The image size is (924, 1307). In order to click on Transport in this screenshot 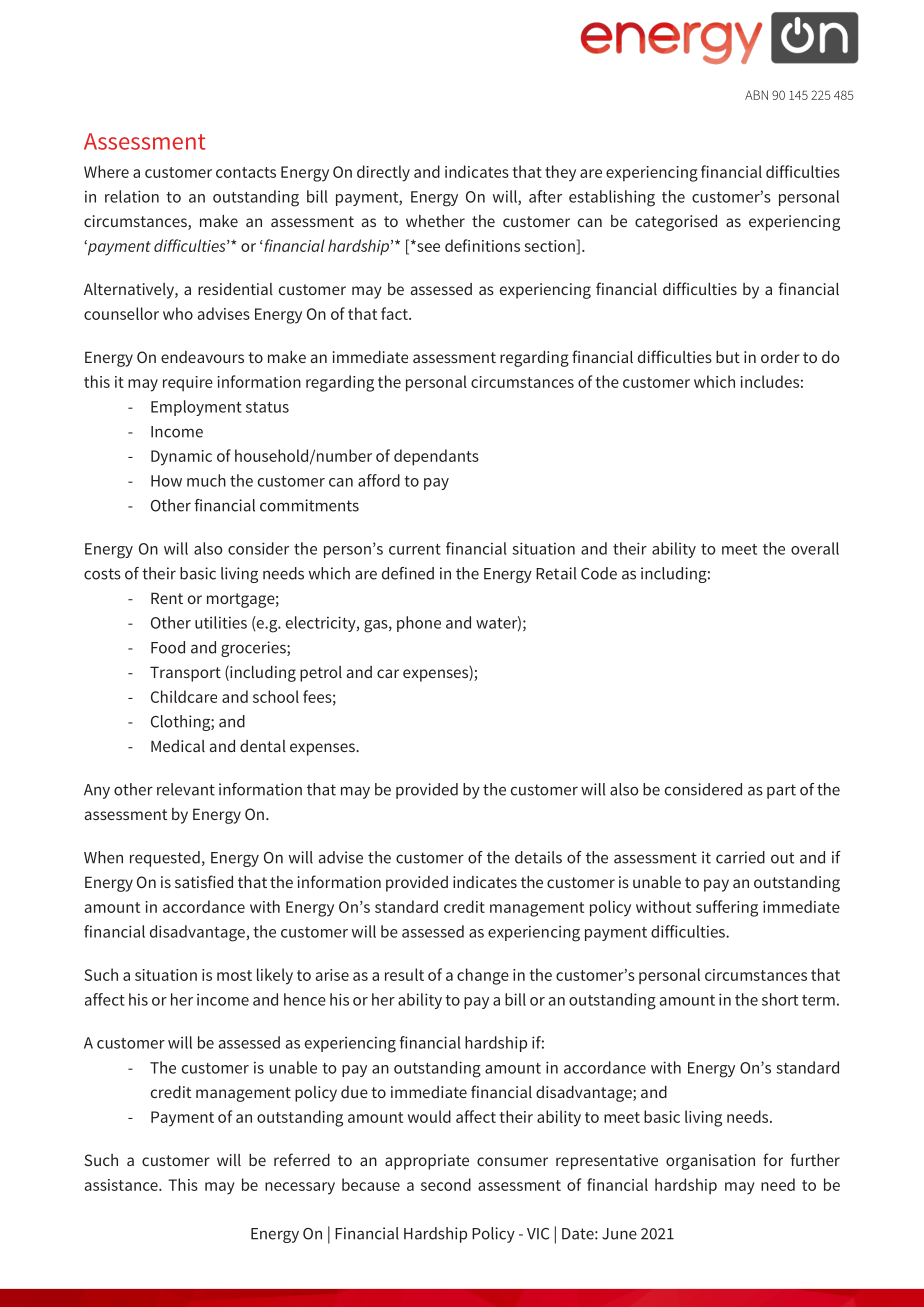, I will do `click(185, 674)`.
